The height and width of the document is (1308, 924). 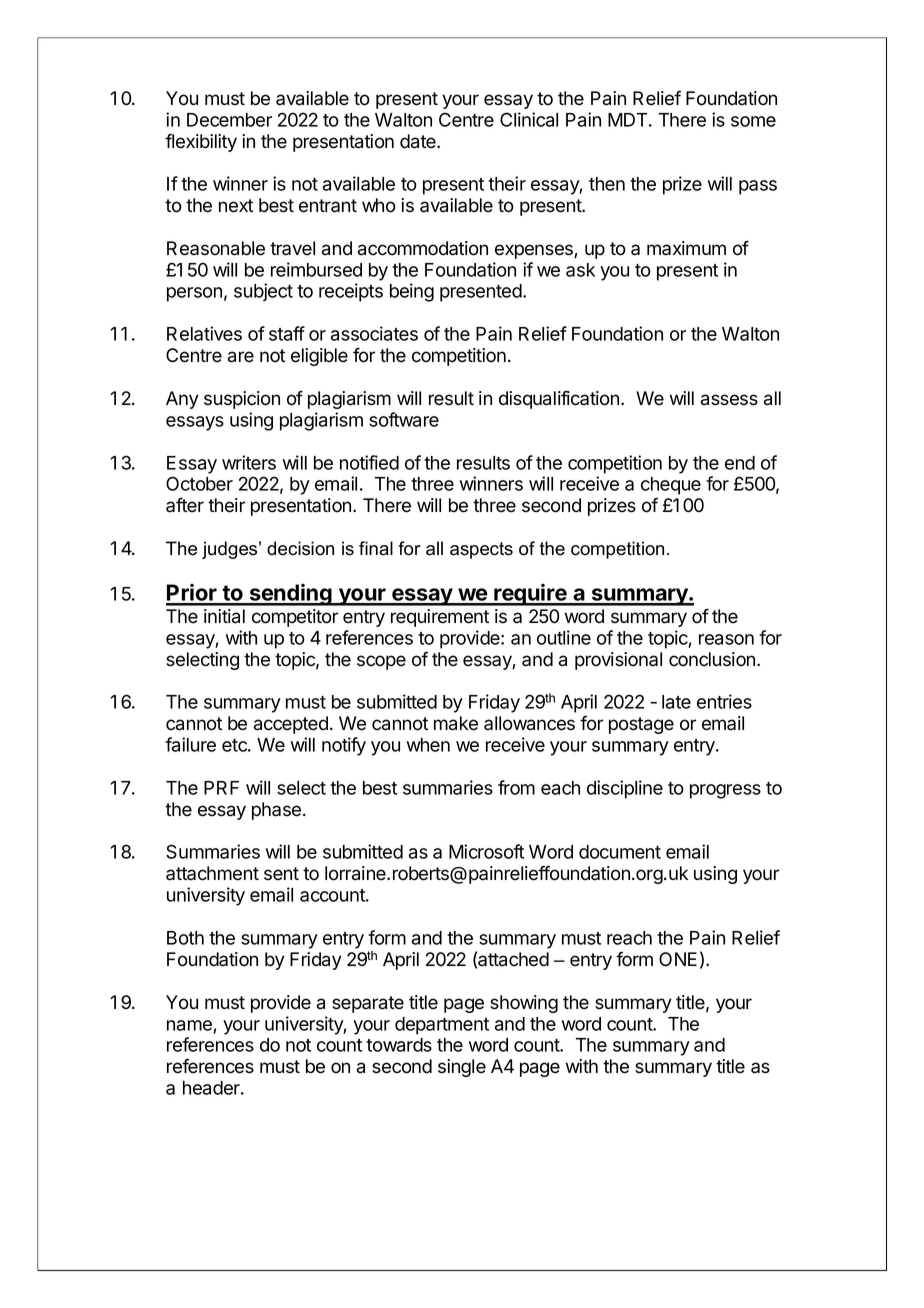 I want to click on being, so click(x=412, y=292).
